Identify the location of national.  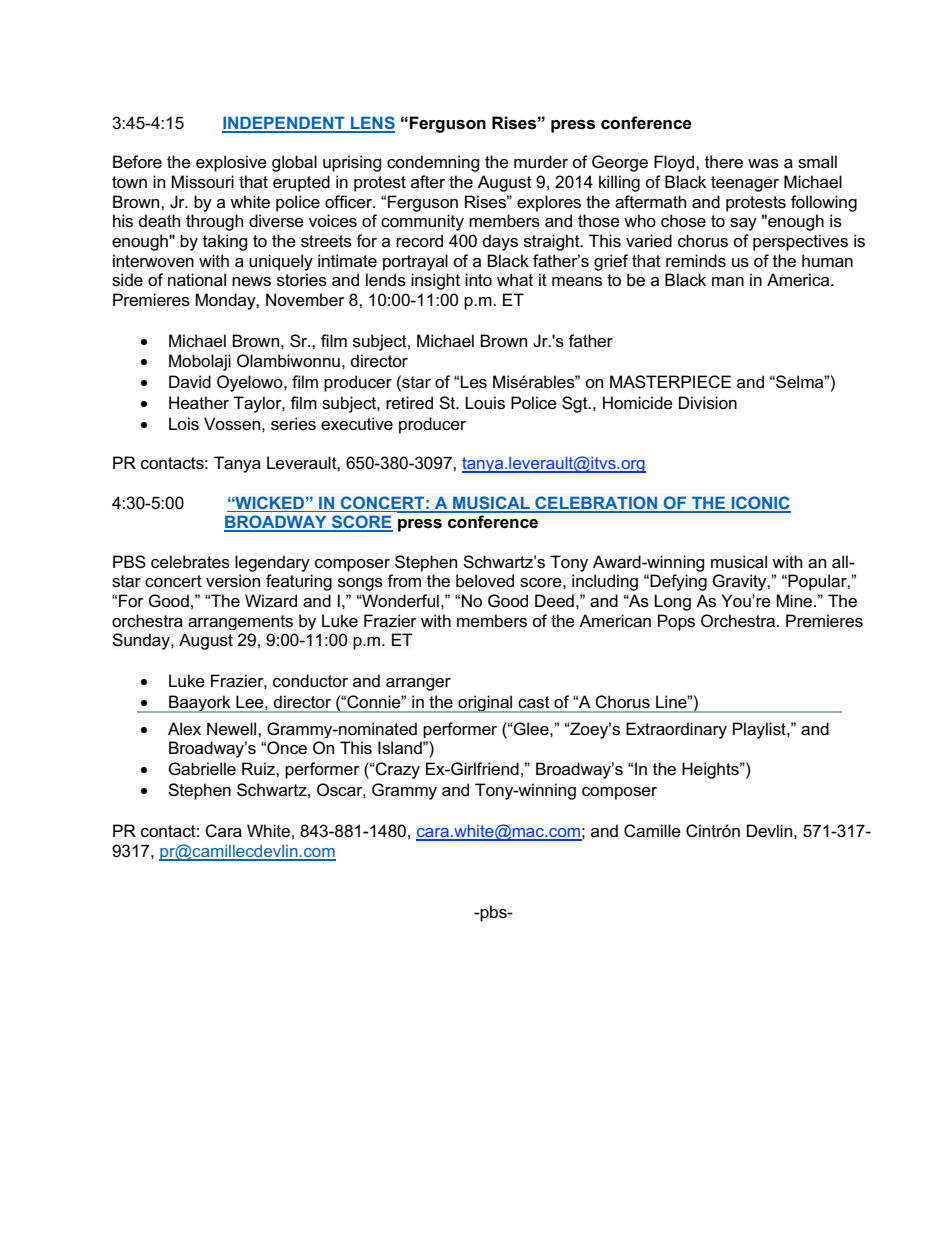
(197, 280).
